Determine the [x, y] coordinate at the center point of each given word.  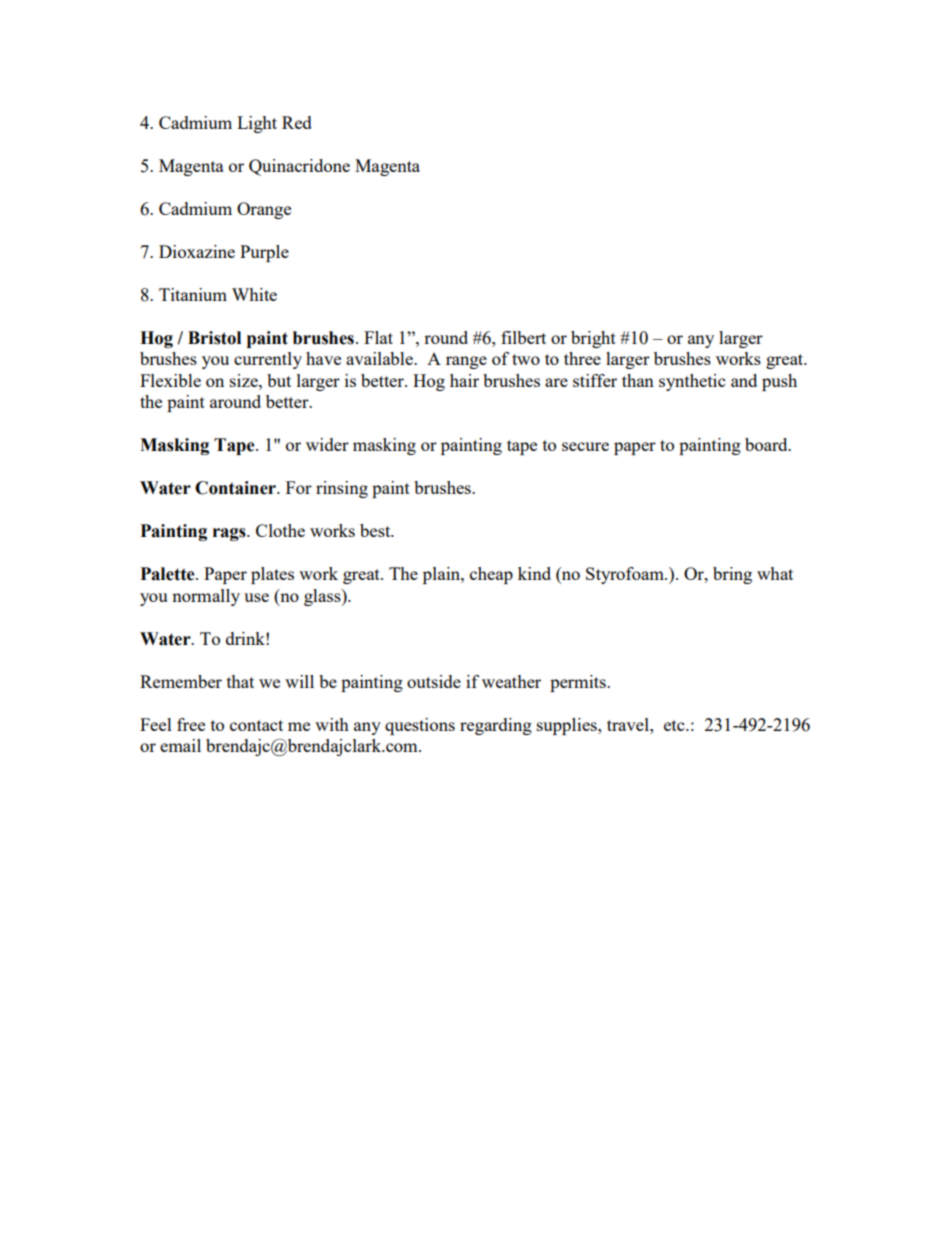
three [582, 358]
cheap [491, 575]
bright [593, 339]
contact [256, 725]
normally [206, 597]
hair [464, 380]
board [767, 444]
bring [732, 575]
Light [257, 124]
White [254, 294]
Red [297, 122]
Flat [378, 337]
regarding [496, 726]
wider [327, 444]
